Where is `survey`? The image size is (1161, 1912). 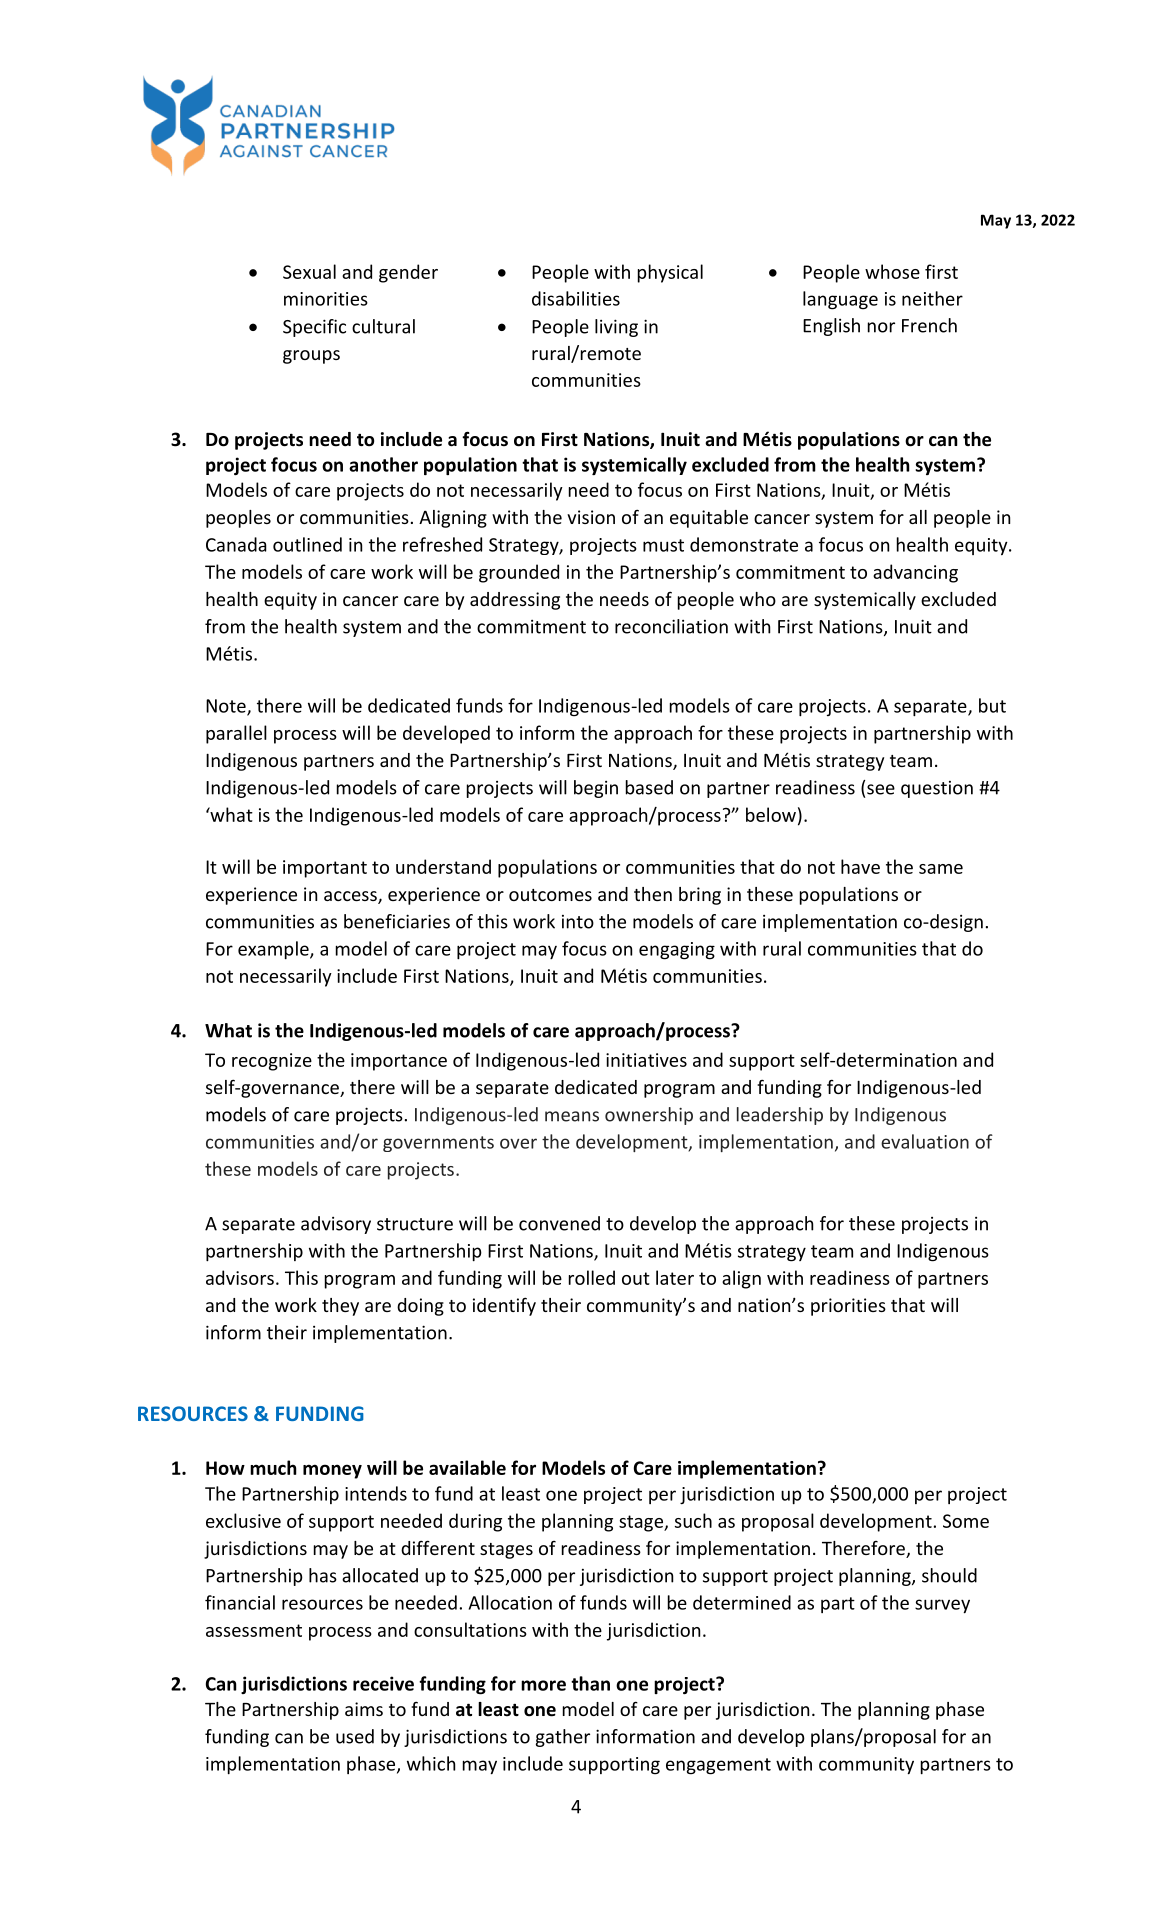
survey is located at coordinates (942, 1606).
